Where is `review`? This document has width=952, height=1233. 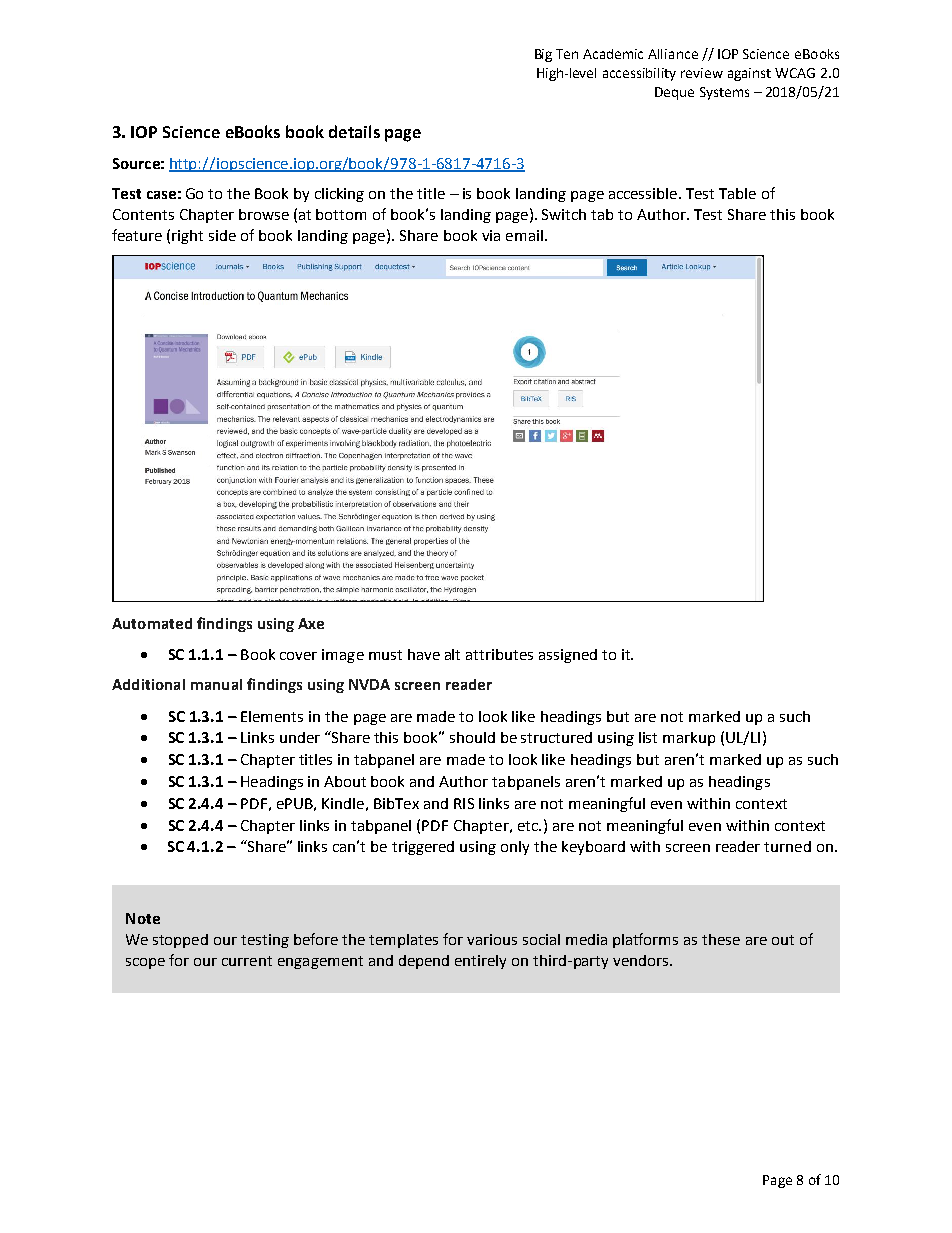
review is located at coordinates (702, 73).
